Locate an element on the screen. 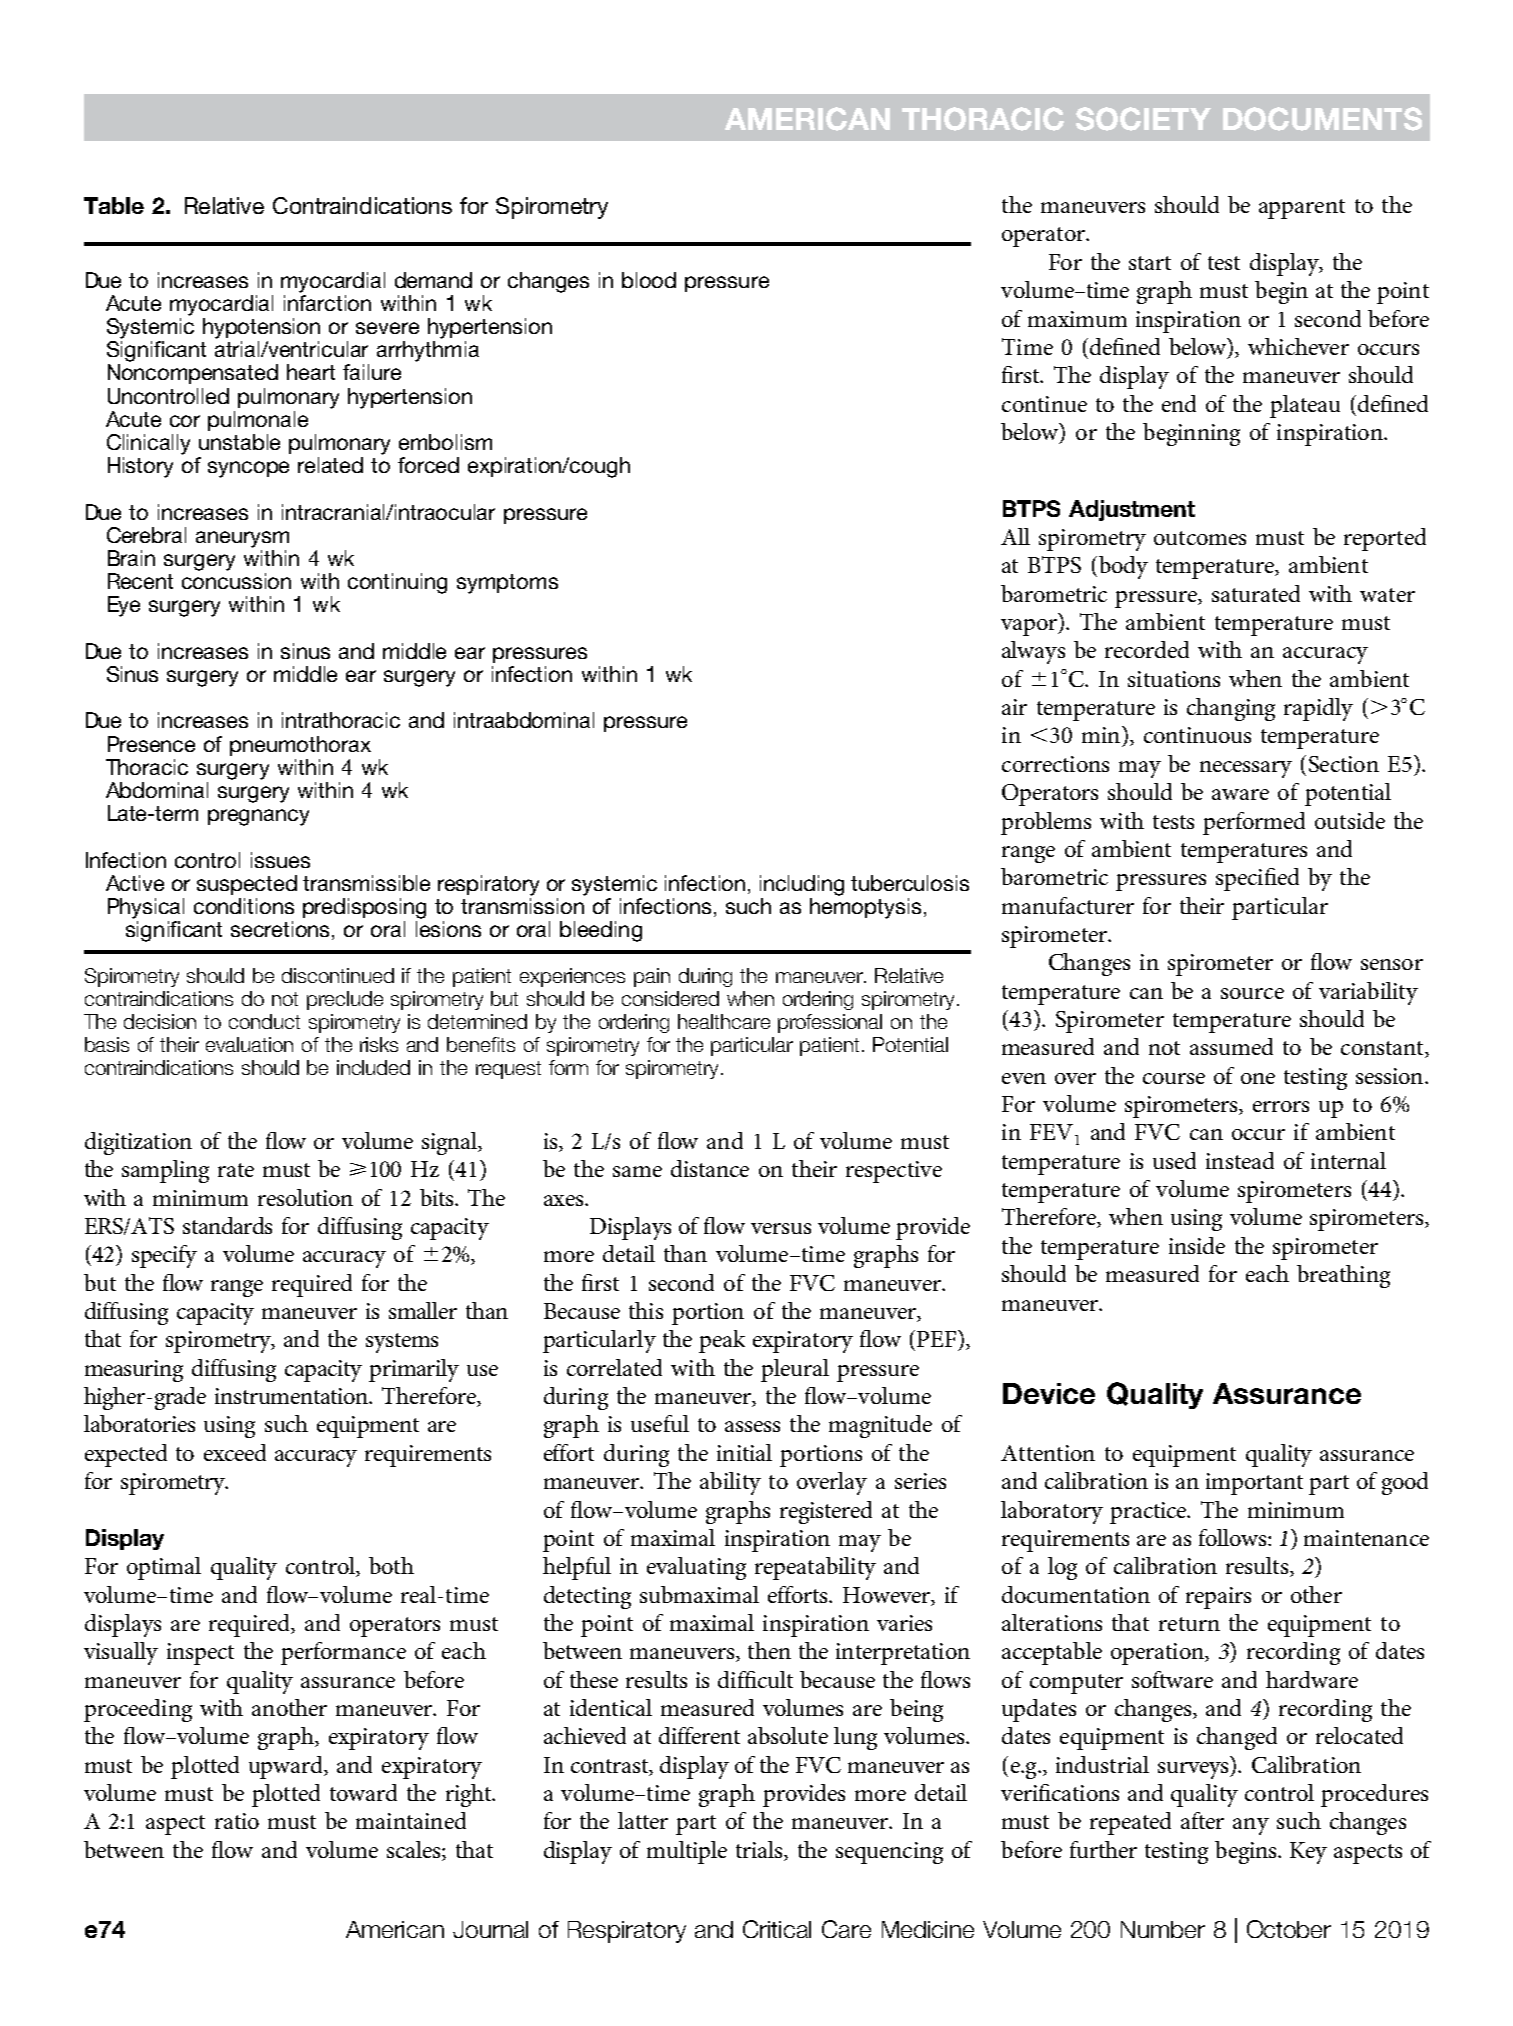 Image resolution: width=1513 pixels, height=2026 pixels. inside is located at coordinates (1197, 1245).
